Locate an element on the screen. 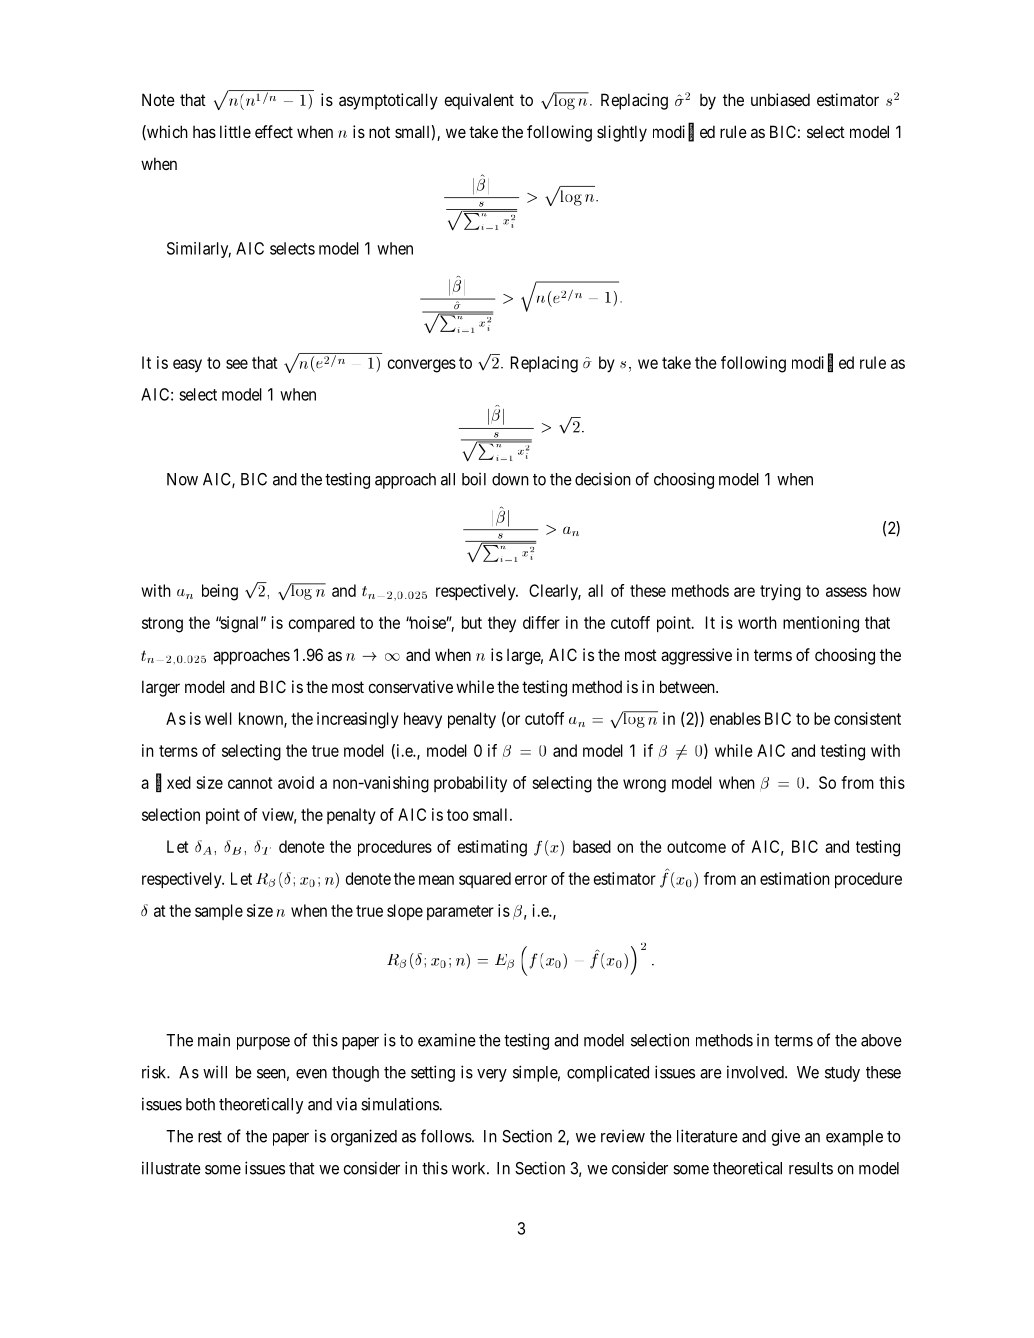 Image resolution: width=1034 pixels, height=1338 pixels. decision is located at coordinates (603, 479).
